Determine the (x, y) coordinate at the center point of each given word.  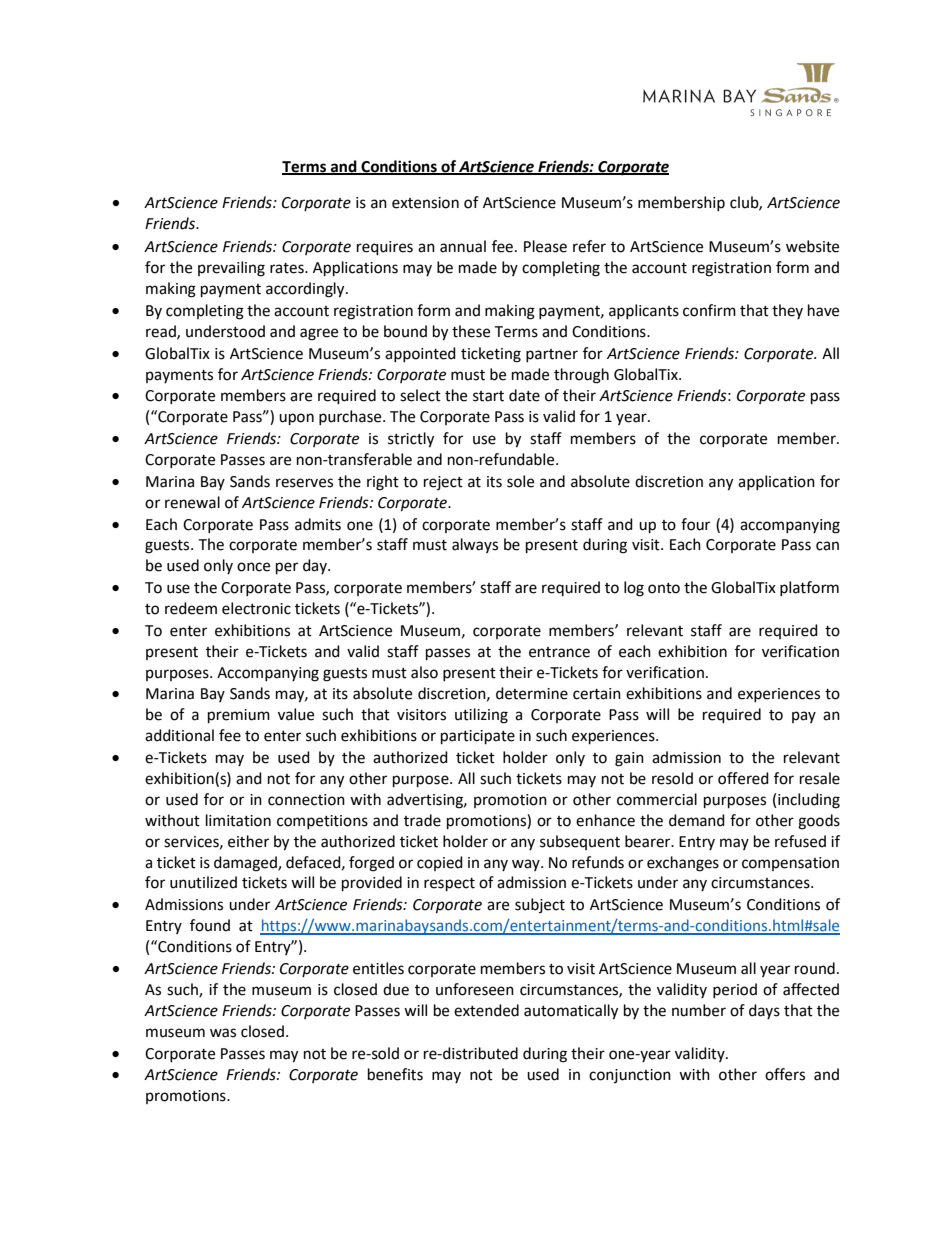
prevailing (231, 269)
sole (520, 481)
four (695, 524)
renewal (192, 502)
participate (478, 737)
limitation (238, 820)
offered (743, 778)
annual (463, 246)
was (223, 1033)
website (812, 246)
